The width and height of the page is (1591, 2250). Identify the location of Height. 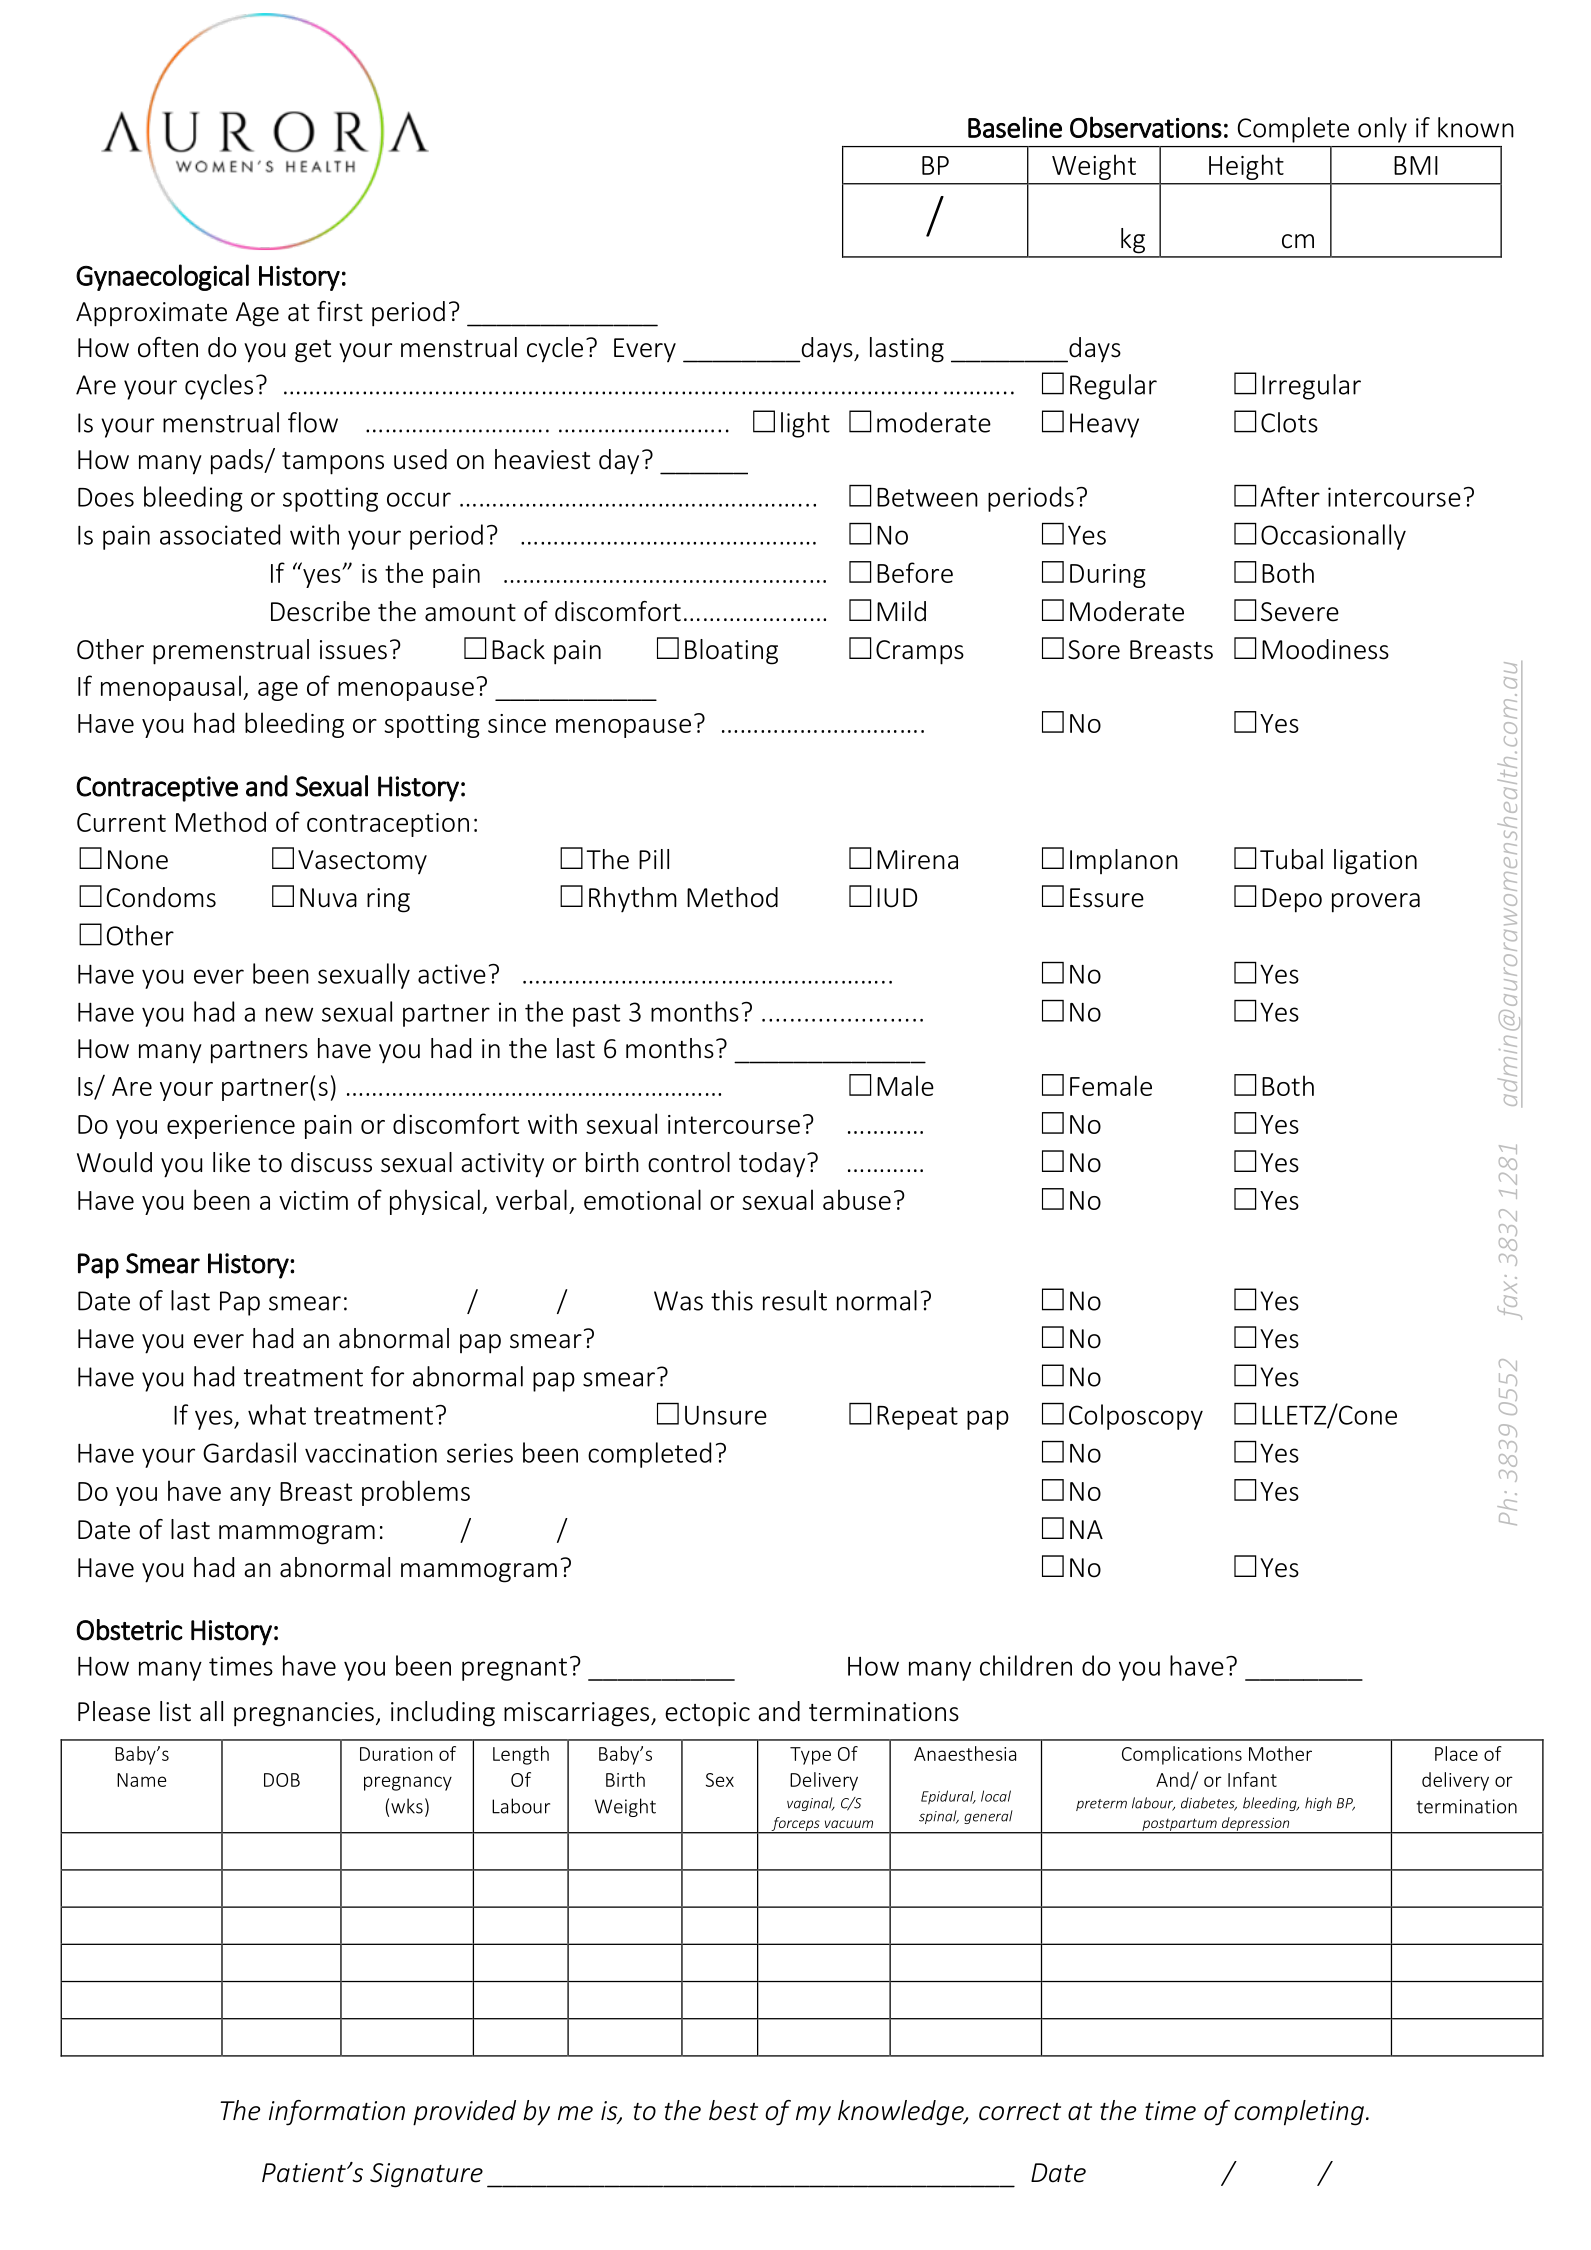
(1246, 167).
